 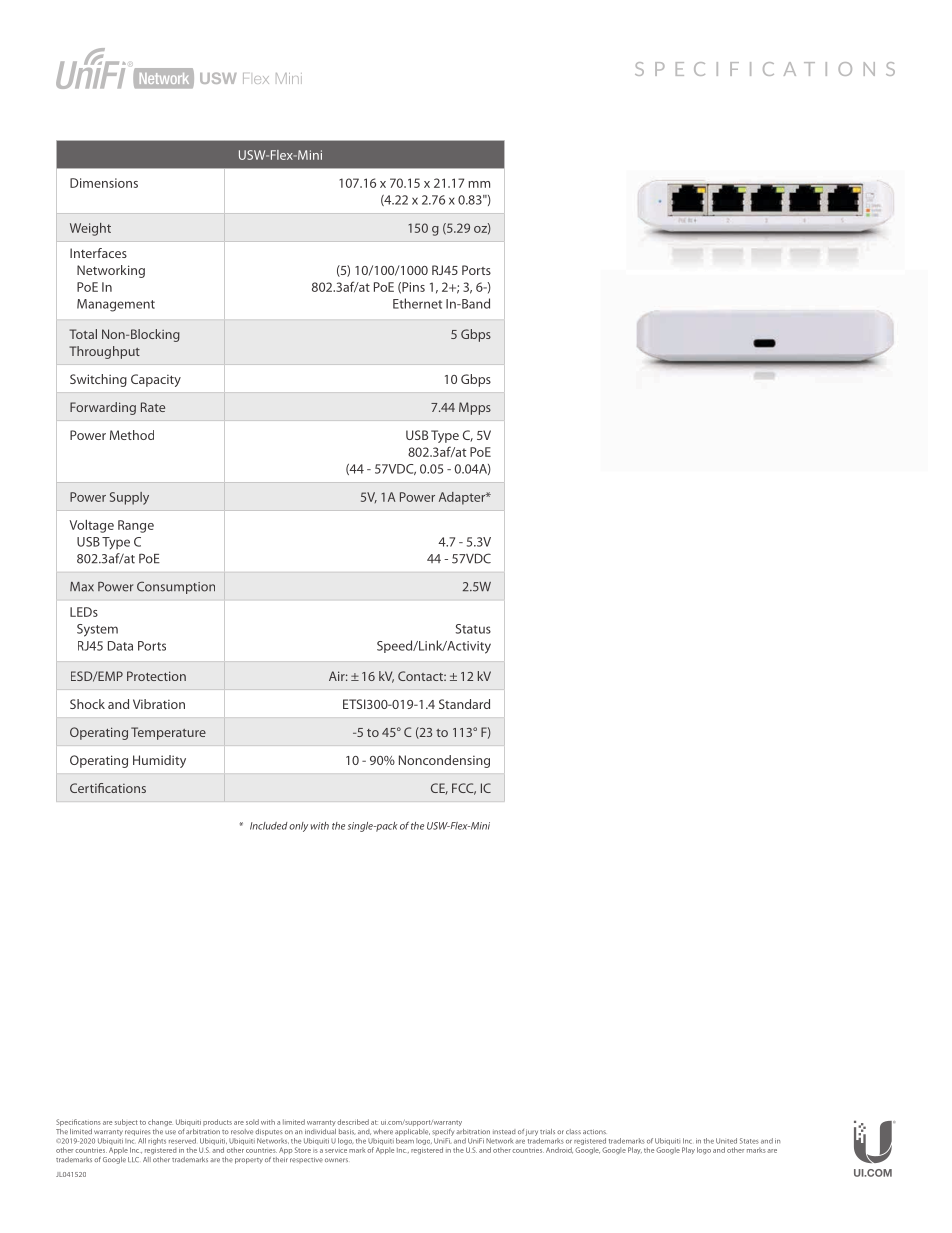 I want to click on Temperature, so click(x=168, y=733).
